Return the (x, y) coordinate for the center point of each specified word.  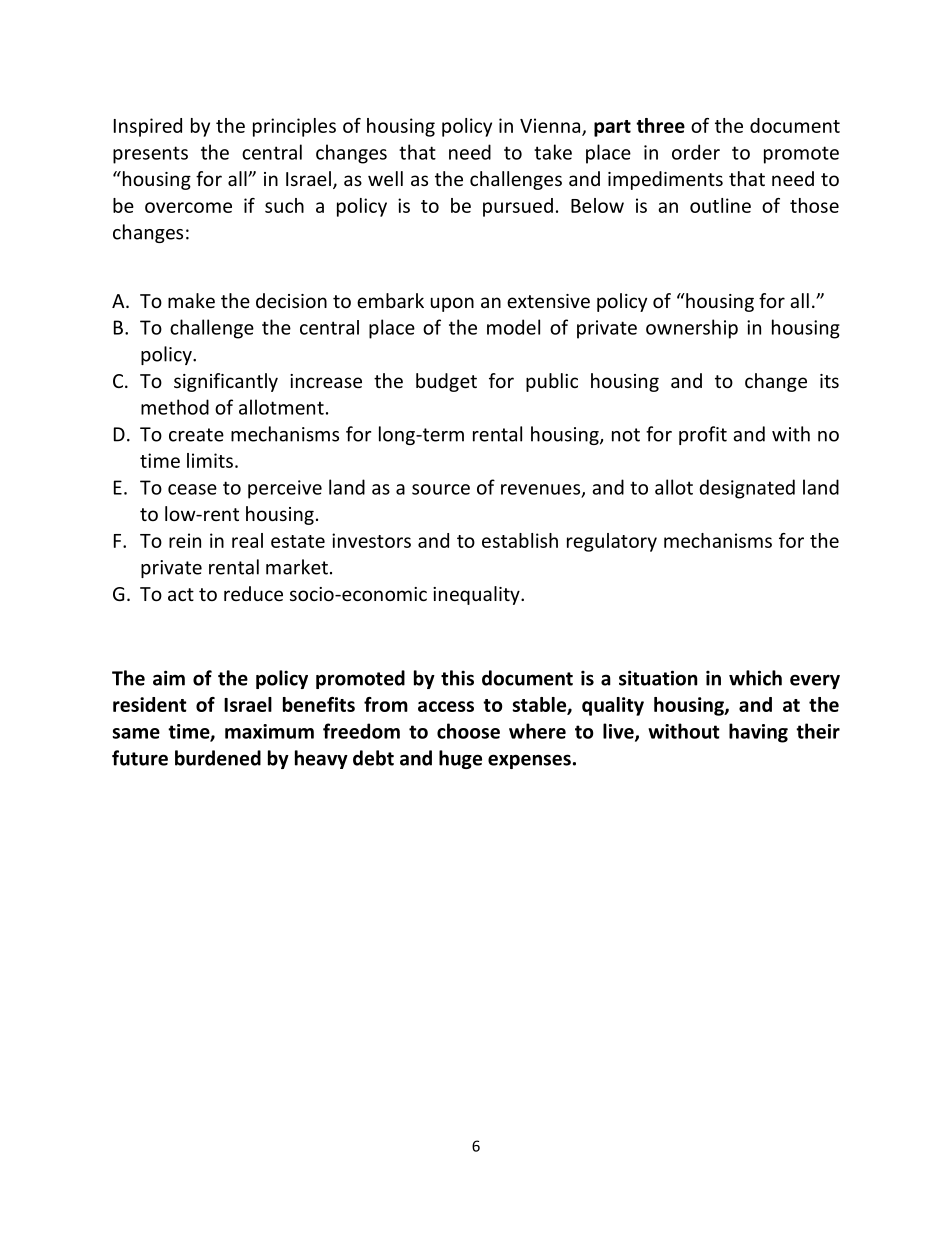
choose (468, 731)
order (696, 152)
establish (520, 540)
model (513, 327)
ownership (692, 329)
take (553, 152)
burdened (218, 758)
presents (150, 155)
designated (747, 489)
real (247, 540)
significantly (226, 382)
